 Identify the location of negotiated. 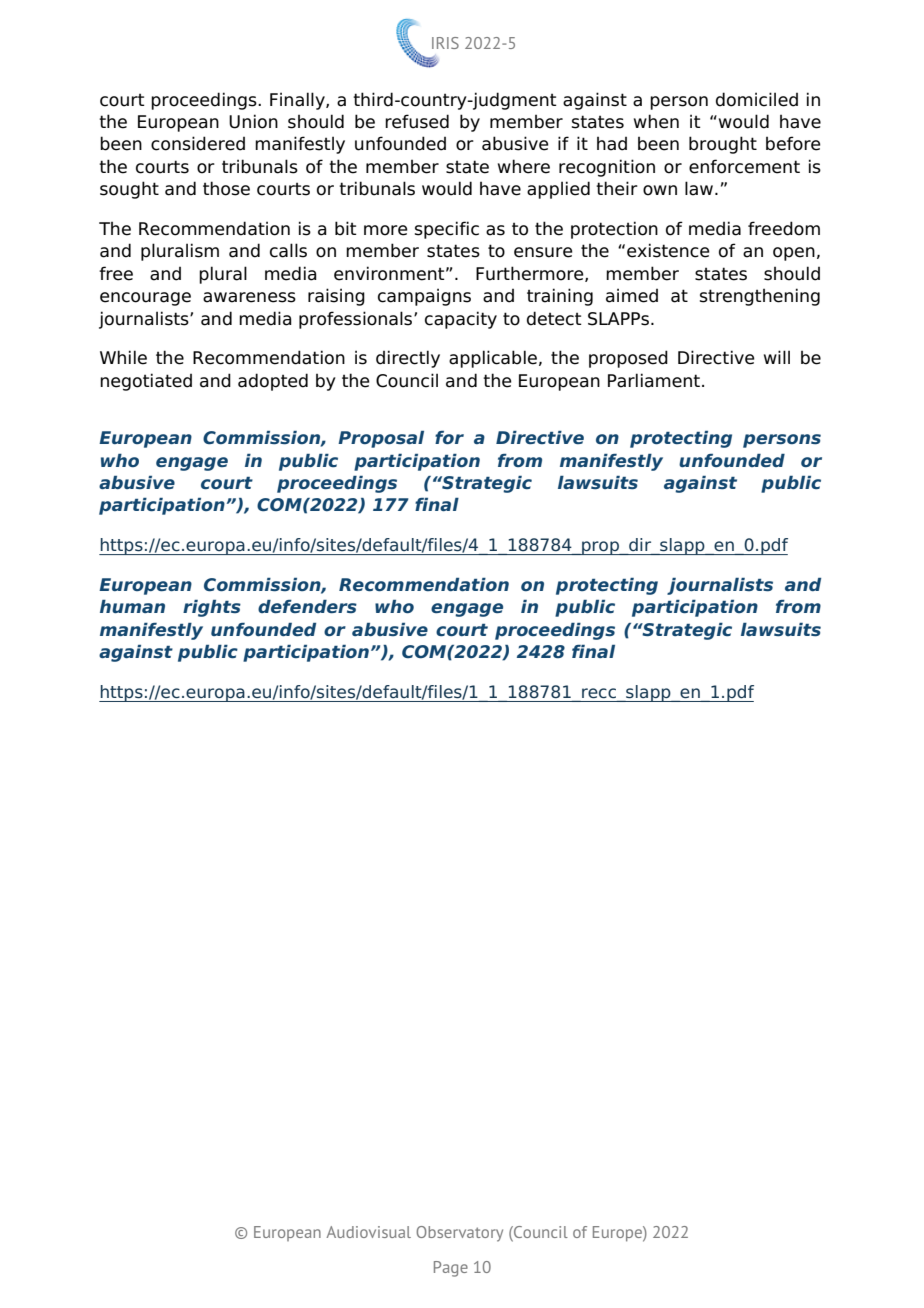
(146, 382).
